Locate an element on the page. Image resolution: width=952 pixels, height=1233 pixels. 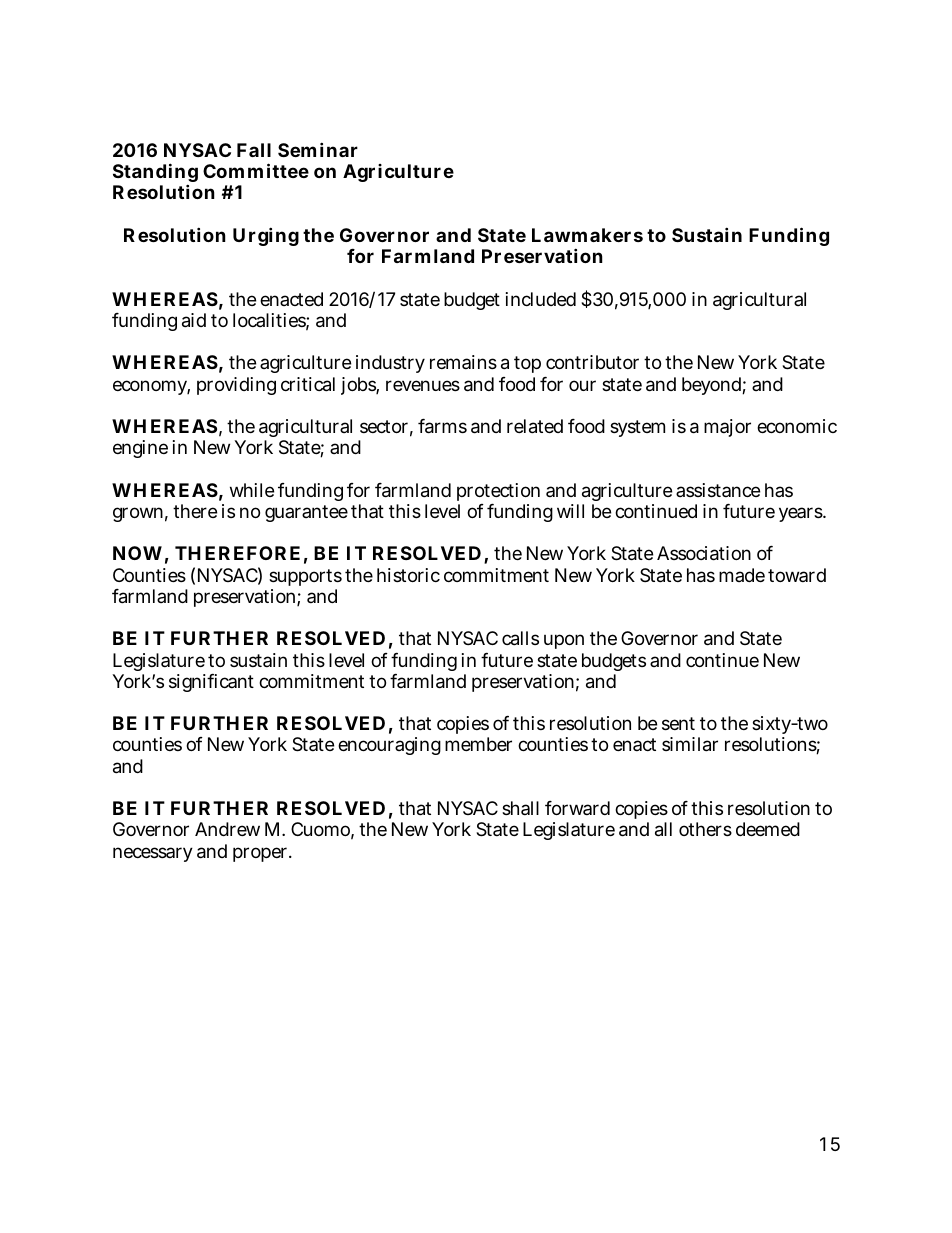
others is located at coordinates (705, 829).
